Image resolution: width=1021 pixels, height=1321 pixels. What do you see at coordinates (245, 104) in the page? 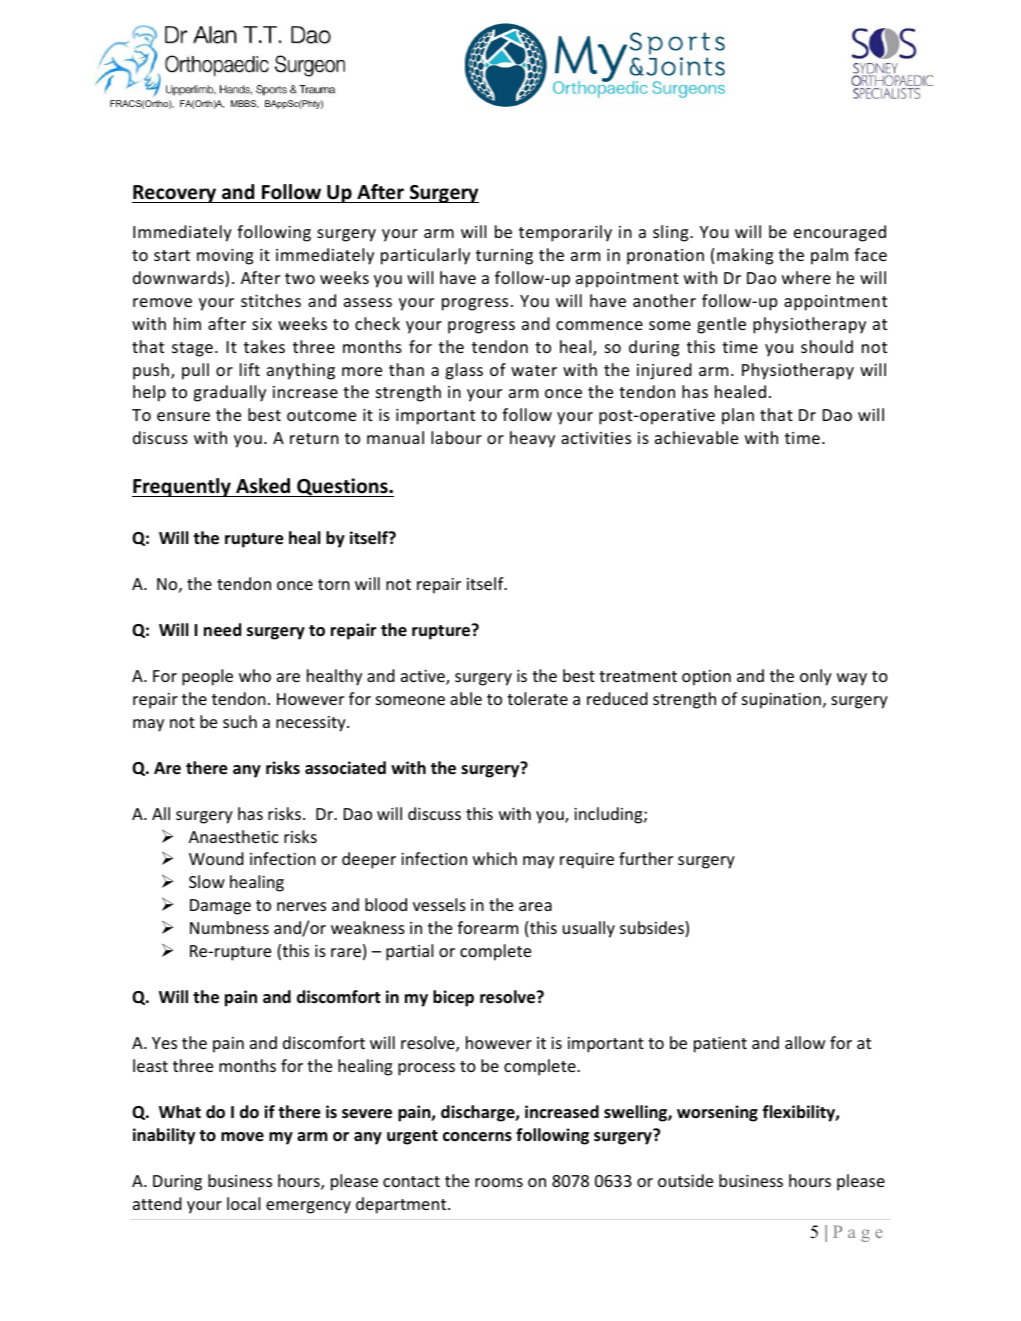
I see `MBBS` at bounding box center [245, 104].
